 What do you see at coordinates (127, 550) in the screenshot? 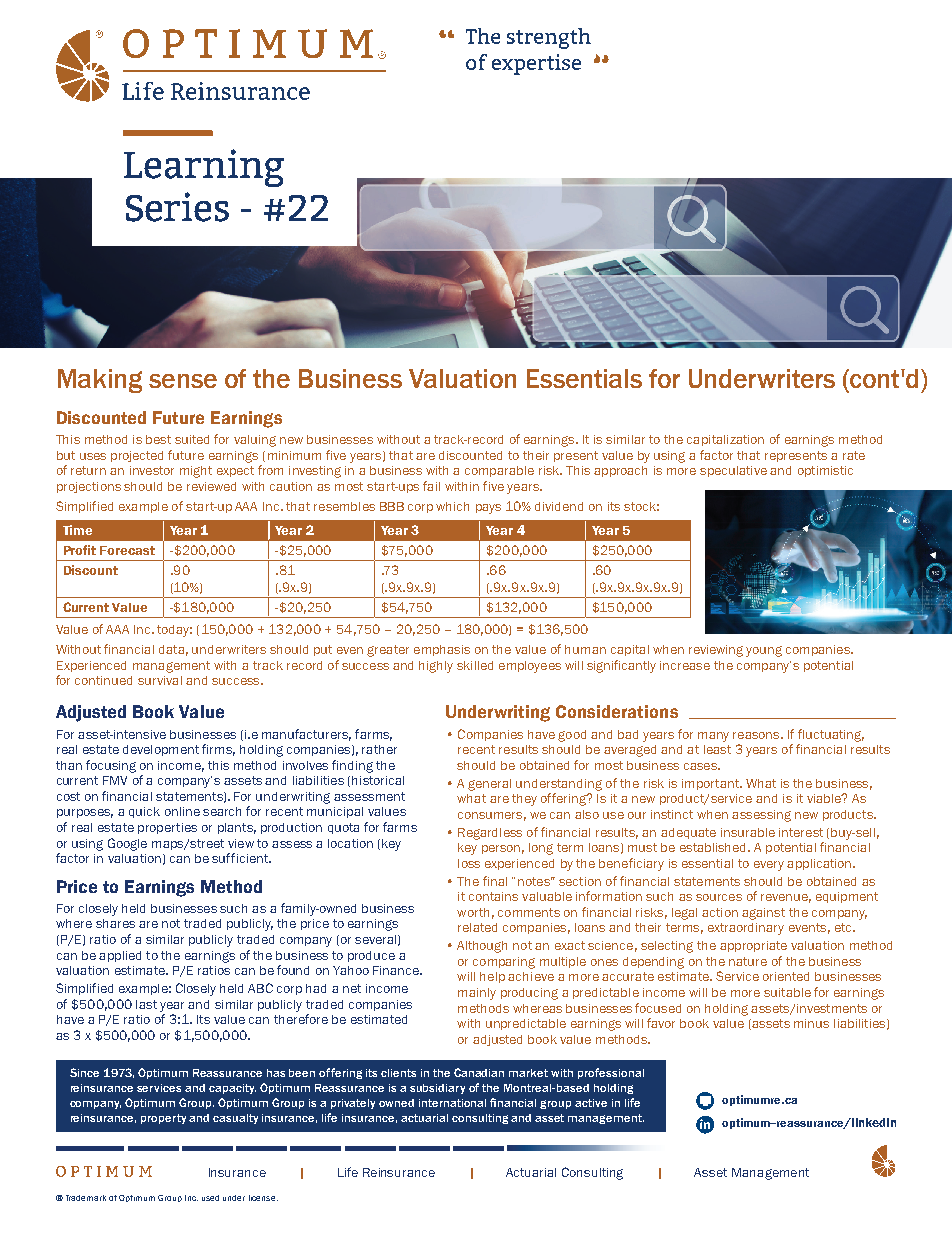
I see `Forecast` at bounding box center [127, 550].
